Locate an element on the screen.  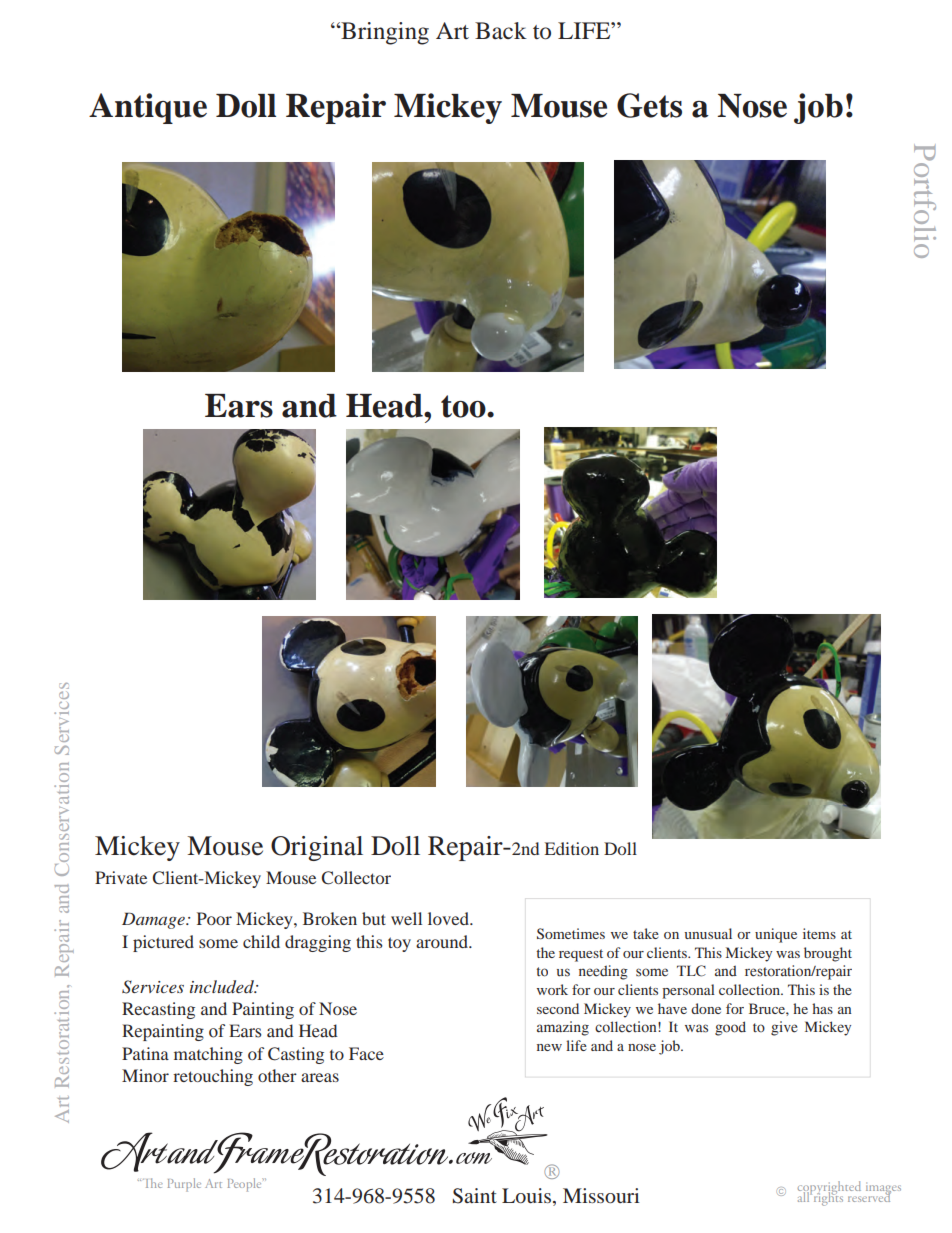
loved is located at coordinates (449, 918).
